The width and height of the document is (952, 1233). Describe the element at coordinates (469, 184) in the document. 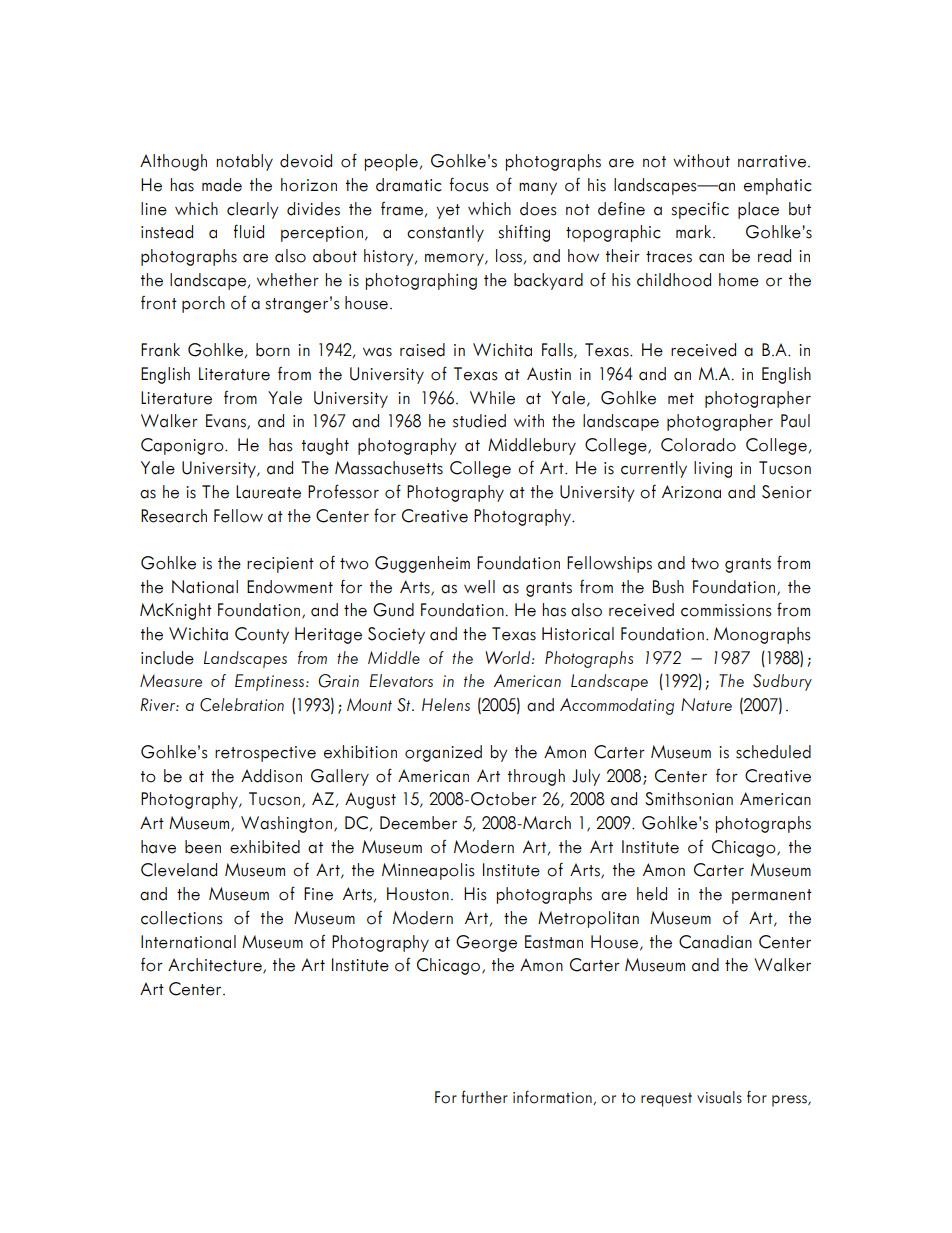

I see `focus` at that location.
